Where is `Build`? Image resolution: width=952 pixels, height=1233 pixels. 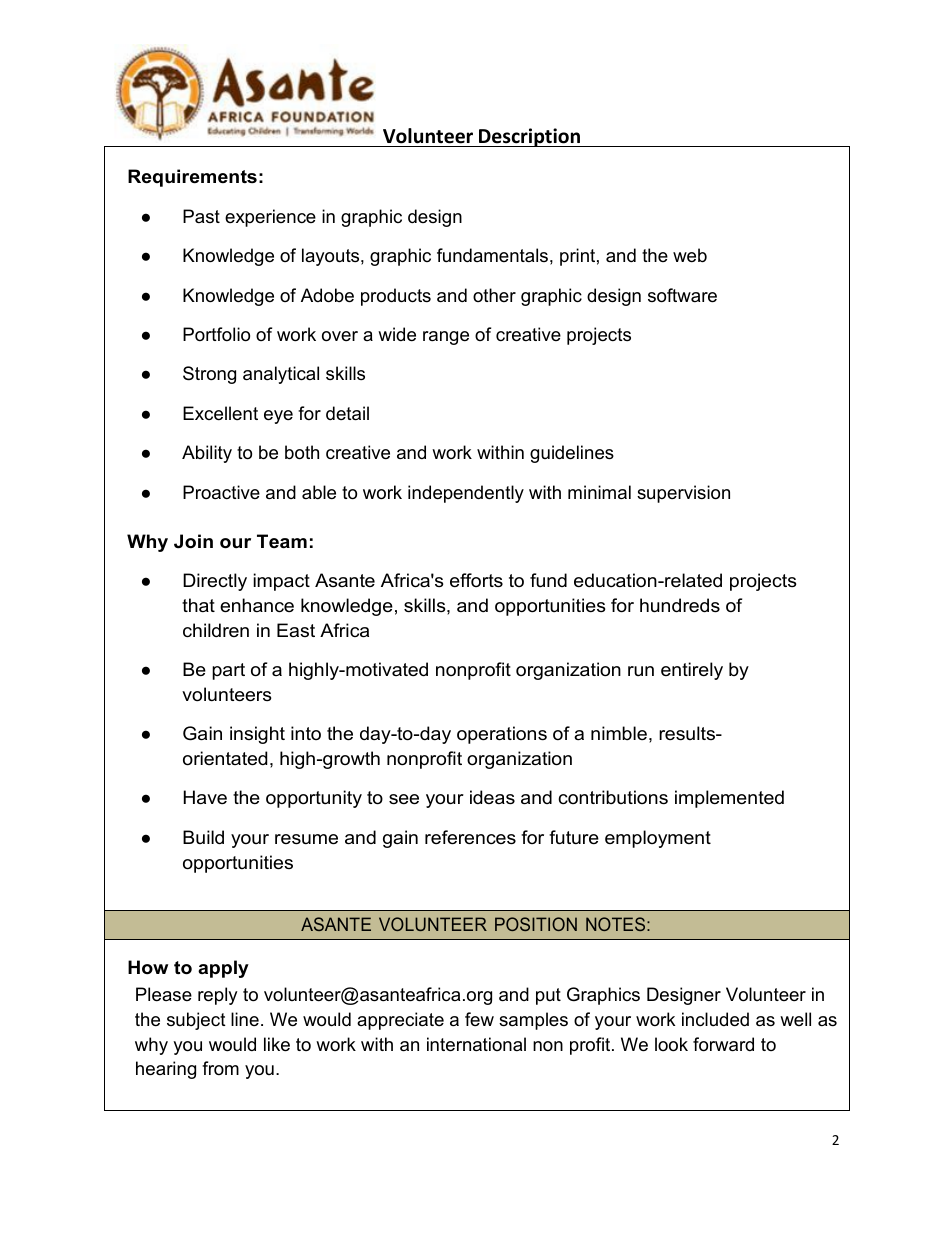 Build is located at coordinates (203, 837).
